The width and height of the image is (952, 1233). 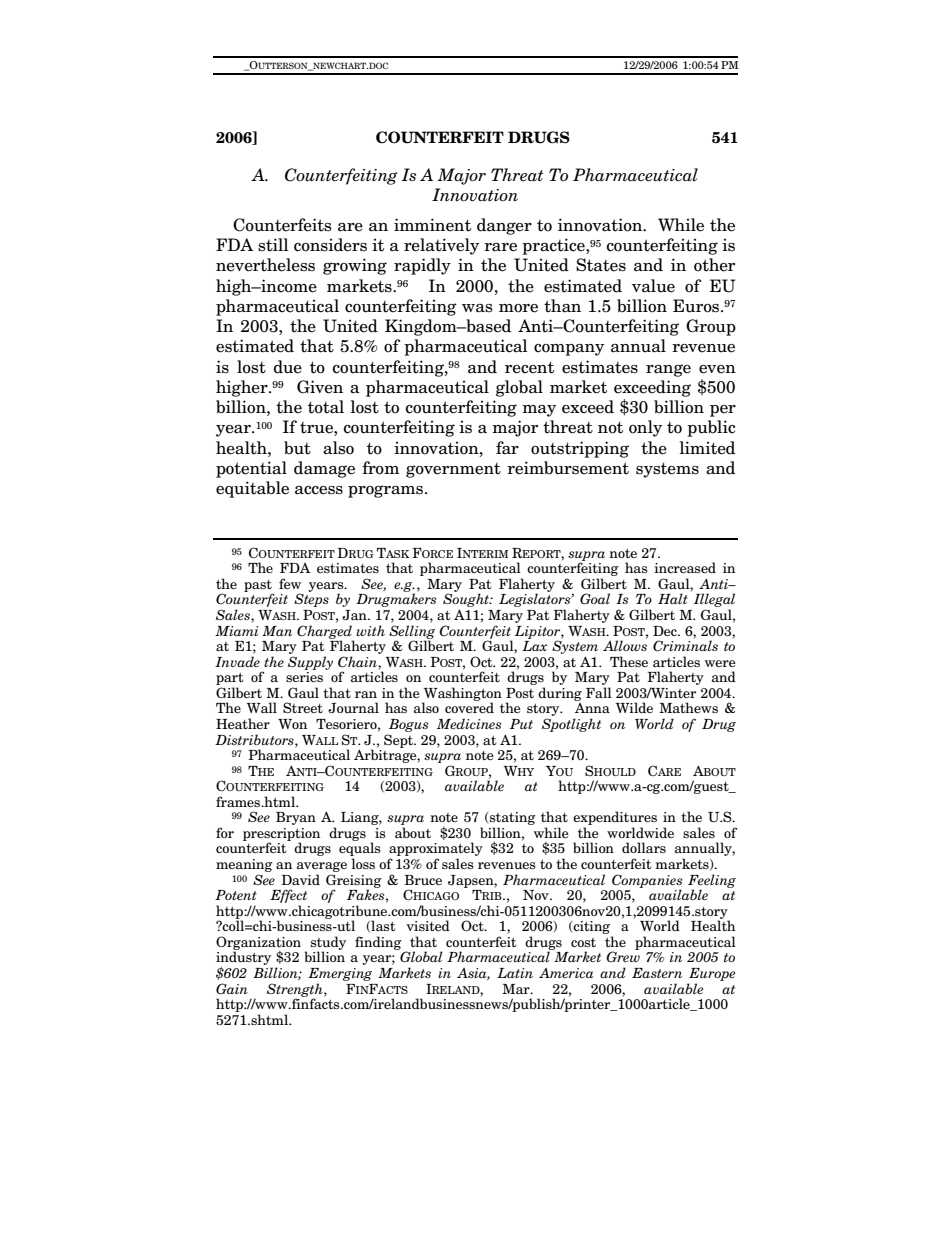 I want to click on government, so click(x=453, y=470).
